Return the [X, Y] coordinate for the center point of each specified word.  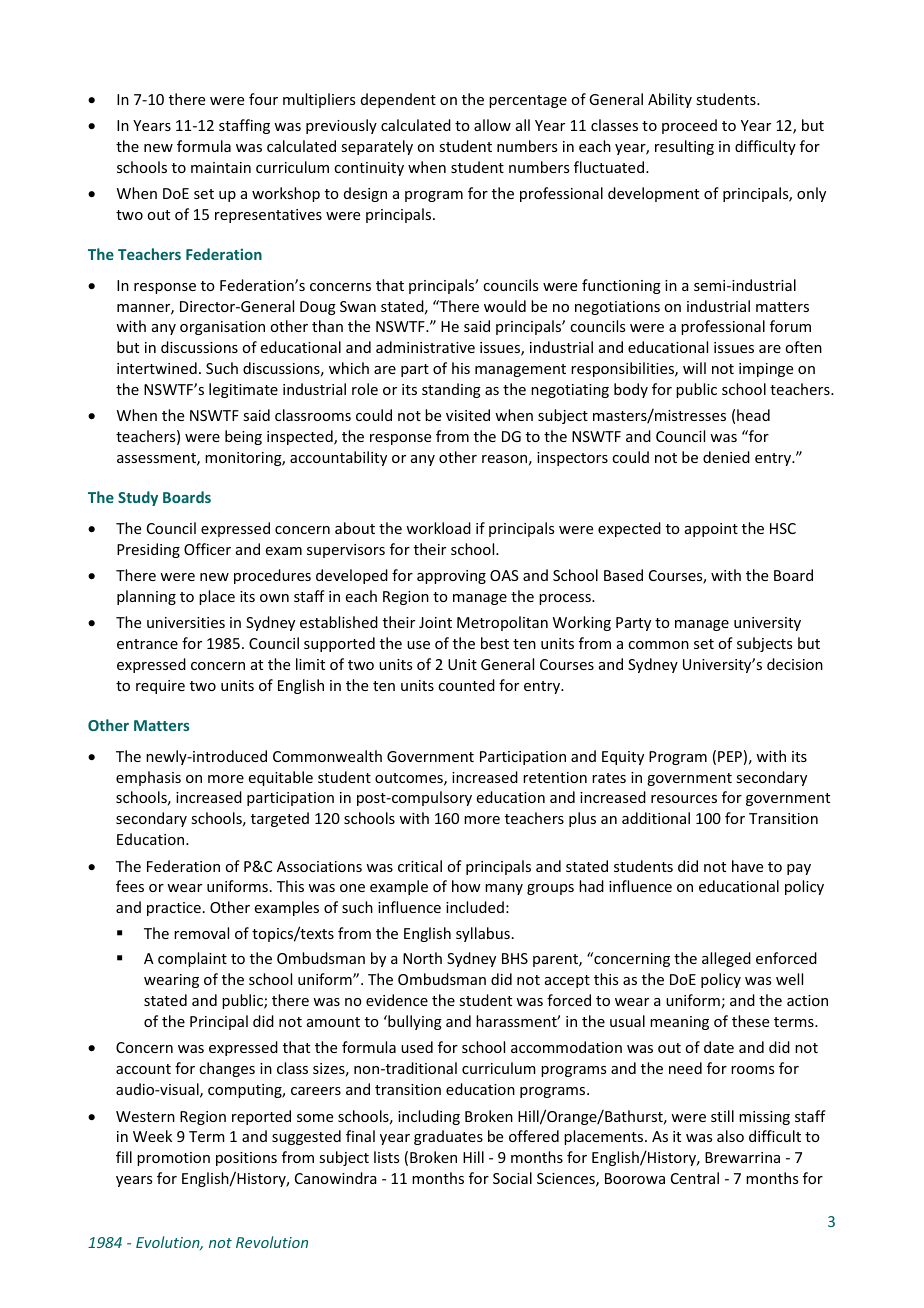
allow [492, 125]
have [747, 866]
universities [186, 622]
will [694, 368]
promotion [173, 1159]
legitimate [243, 390]
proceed [689, 126]
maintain [221, 167]
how [466, 886]
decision [795, 664]
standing [451, 390]
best [495, 643]
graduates [448, 1137]
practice [174, 909]
